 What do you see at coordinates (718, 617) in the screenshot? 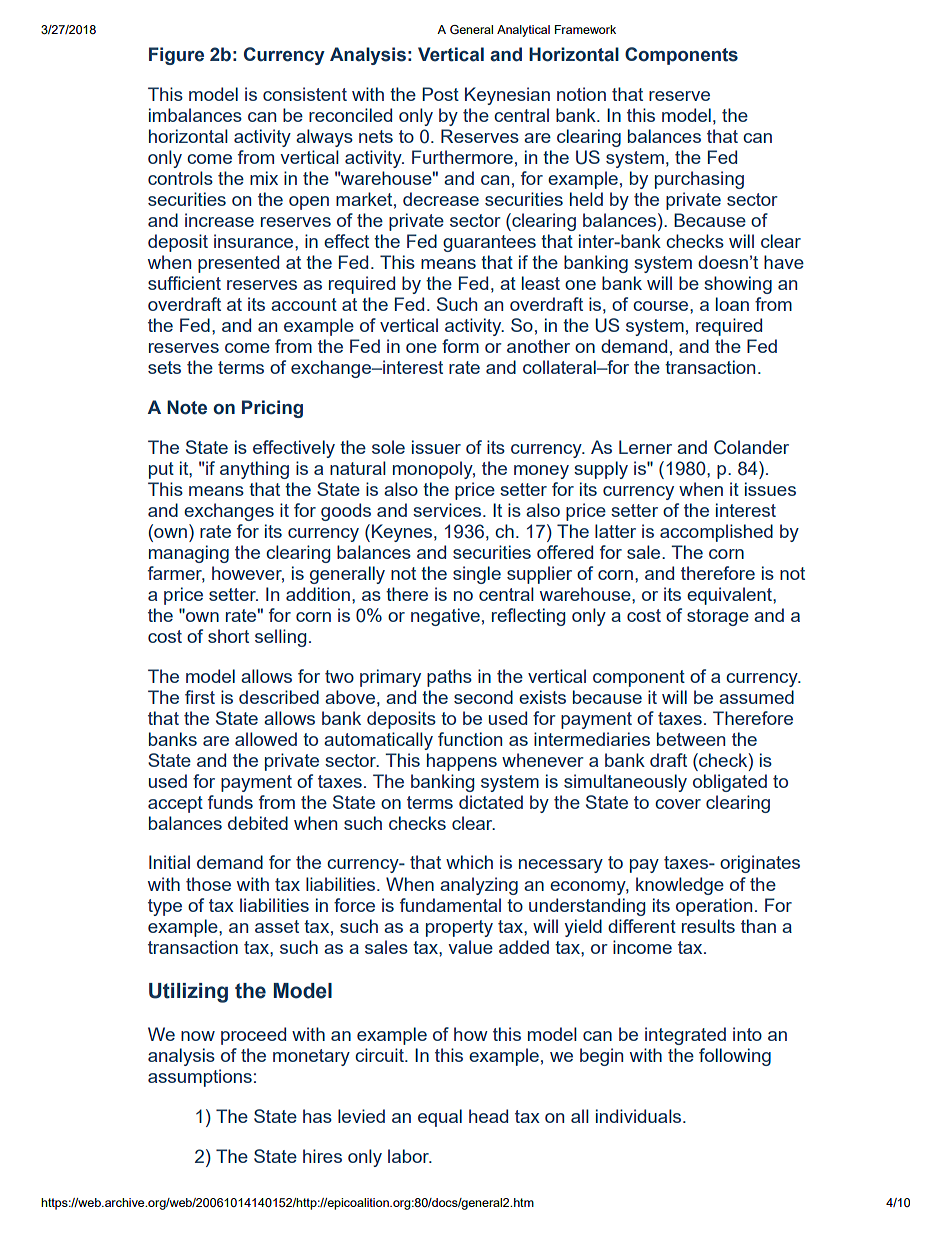
I see `storage` at bounding box center [718, 617].
